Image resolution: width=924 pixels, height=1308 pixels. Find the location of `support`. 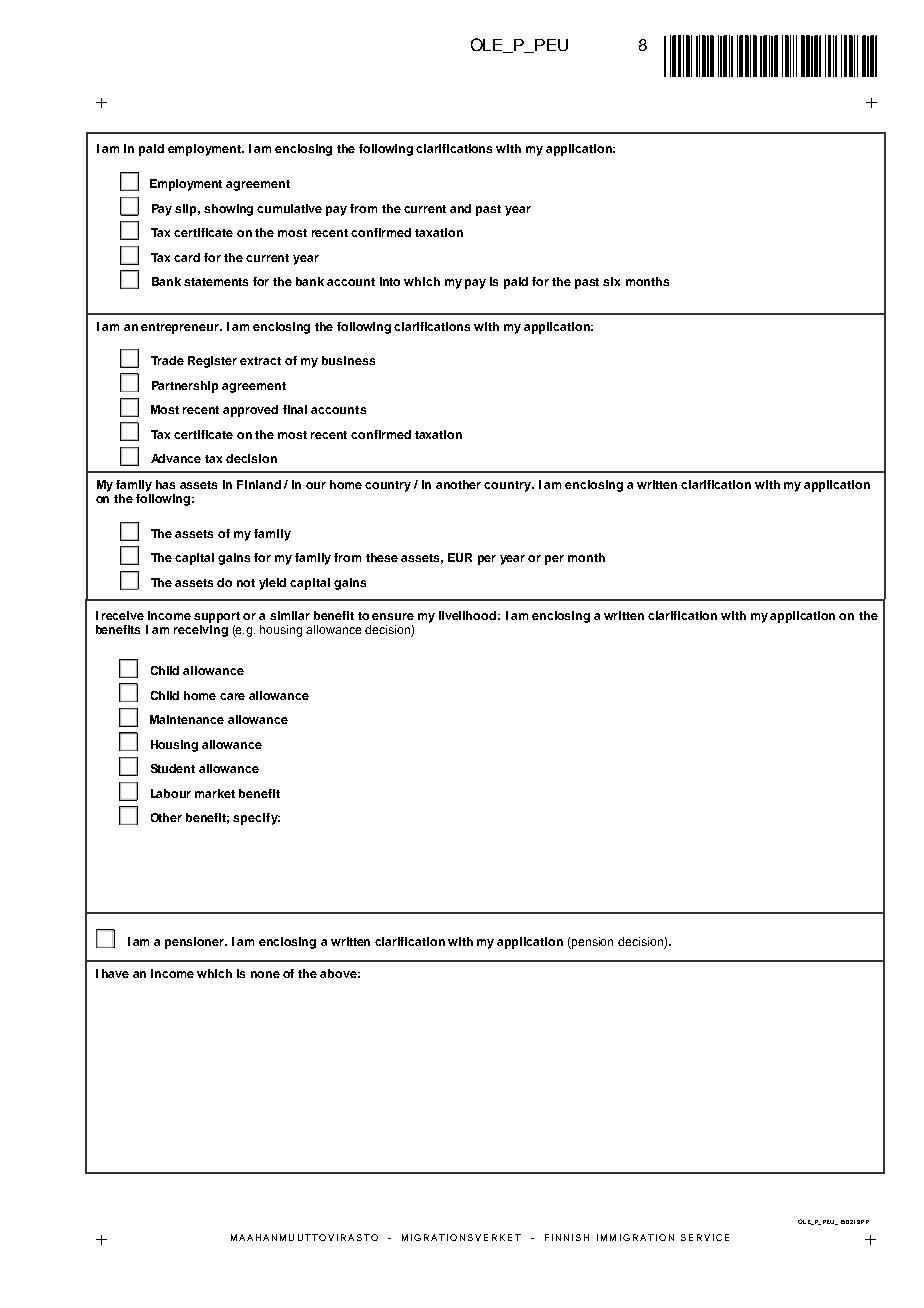

support is located at coordinates (217, 617).
